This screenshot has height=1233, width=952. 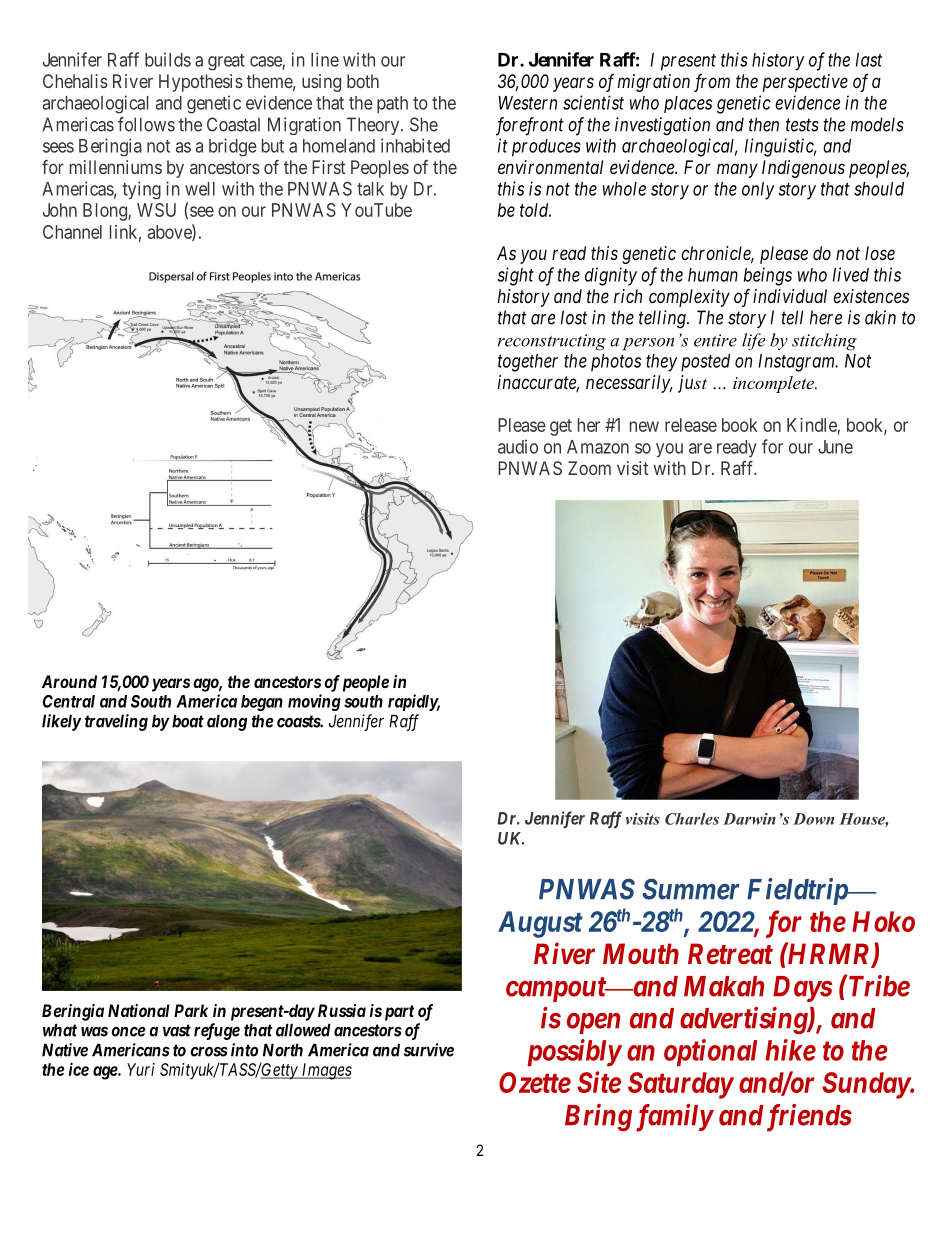 I want to click on audio, so click(x=518, y=446).
